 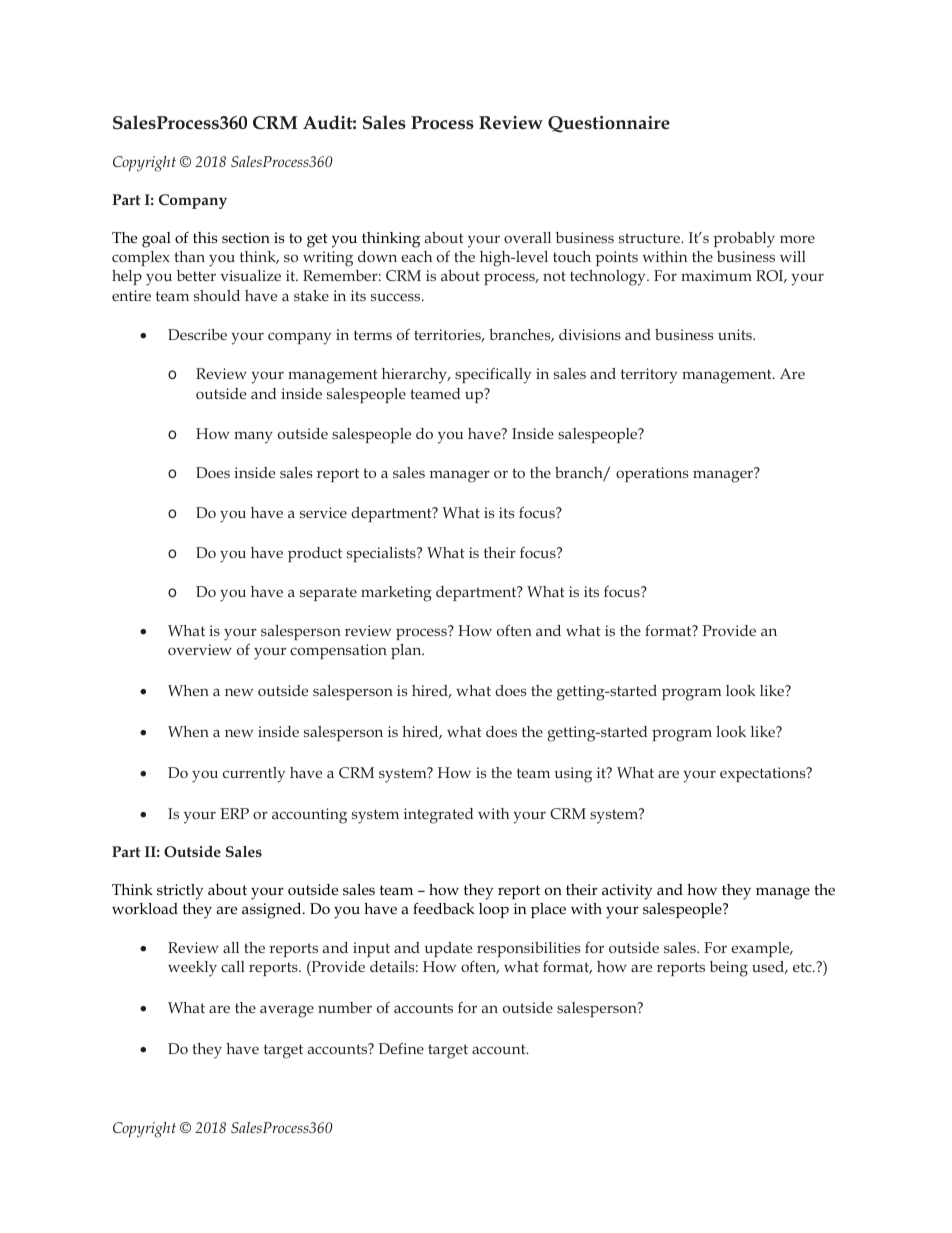 I want to click on Questionnaire, so click(x=609, y=124).
